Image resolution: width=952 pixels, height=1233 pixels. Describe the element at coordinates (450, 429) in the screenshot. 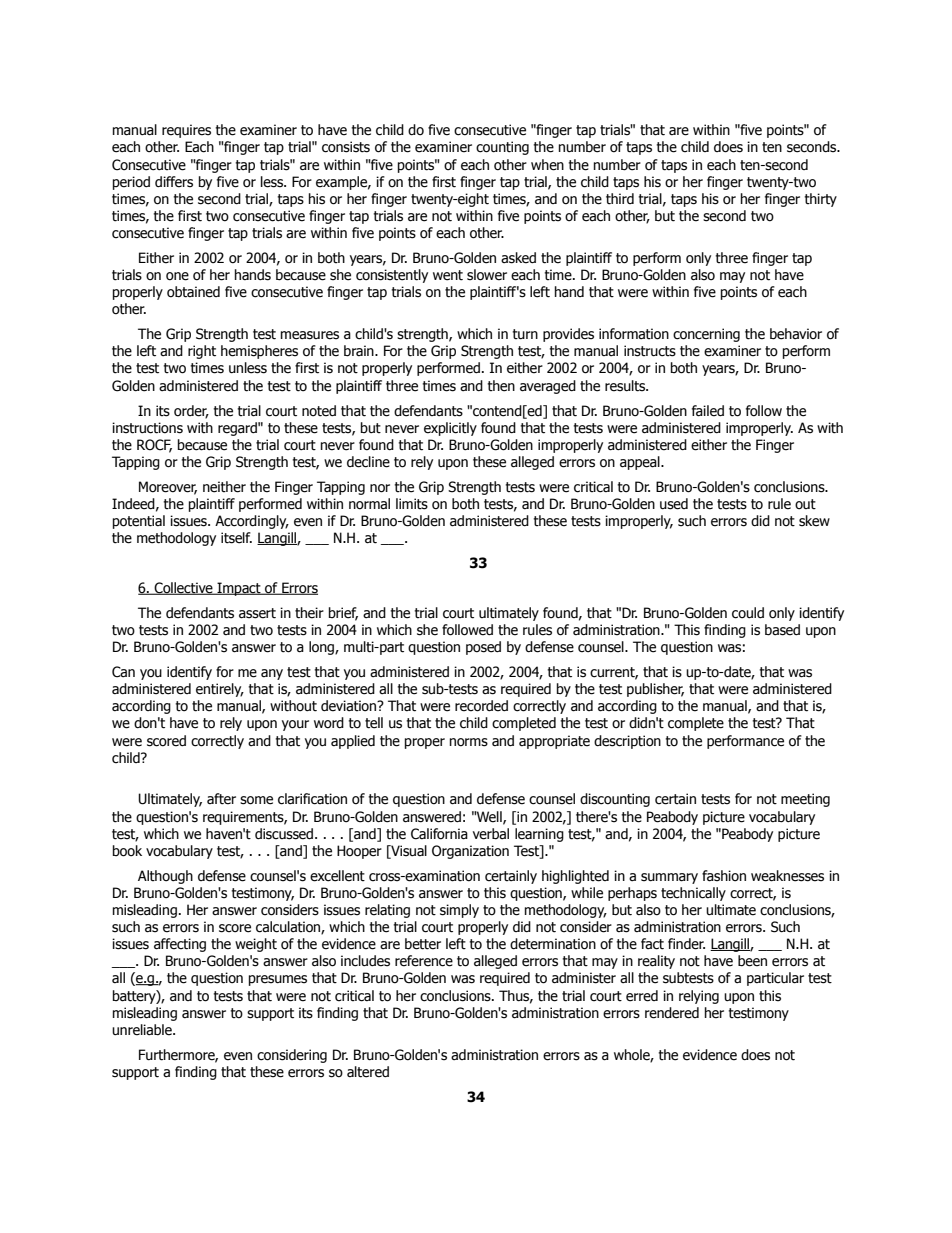

I see `explicitly` at that location.
